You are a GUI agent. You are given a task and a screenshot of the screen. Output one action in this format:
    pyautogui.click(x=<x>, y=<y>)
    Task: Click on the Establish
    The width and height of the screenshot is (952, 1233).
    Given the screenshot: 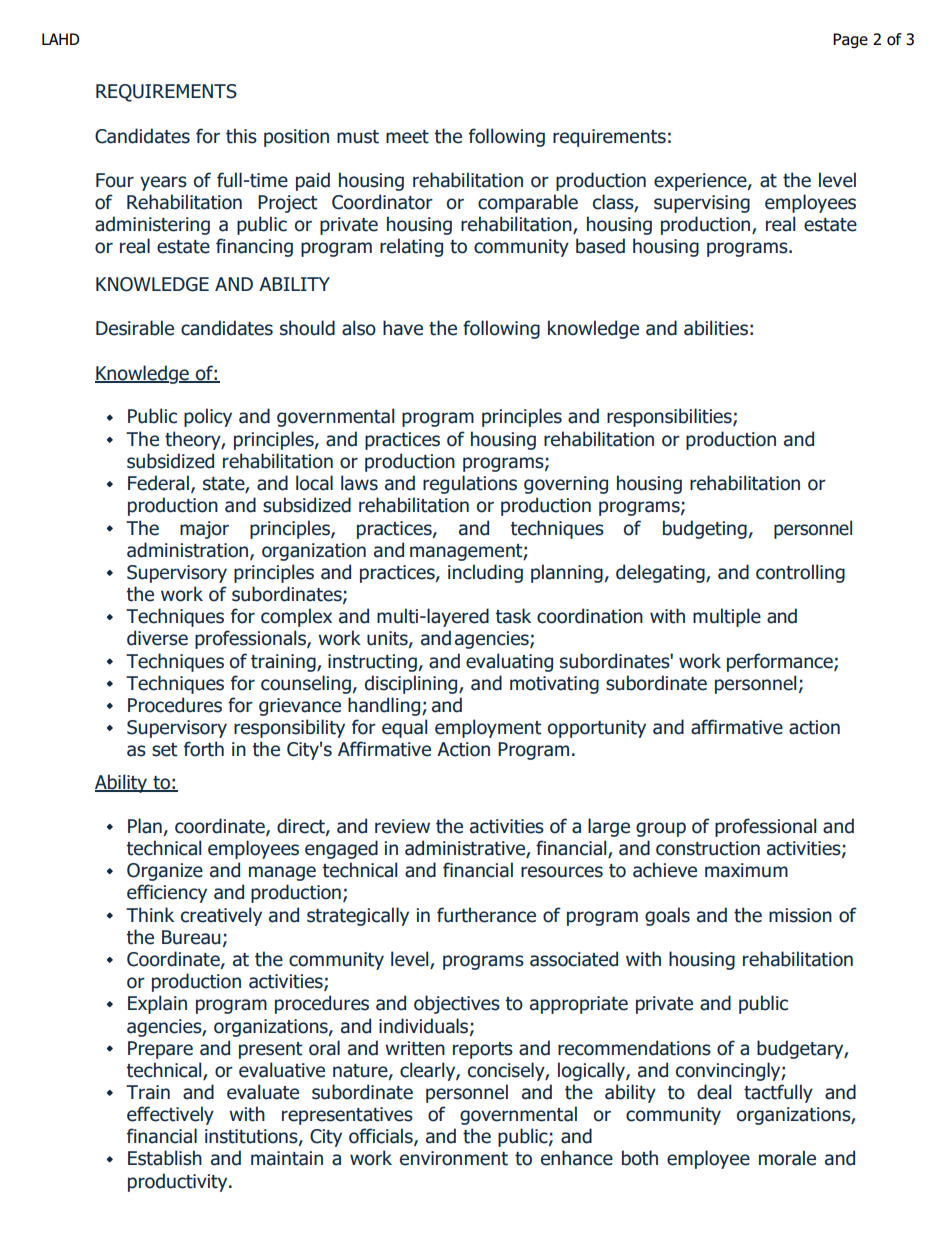 What is the action you would take?
    pyautogui.click(x=165, y=1158)
